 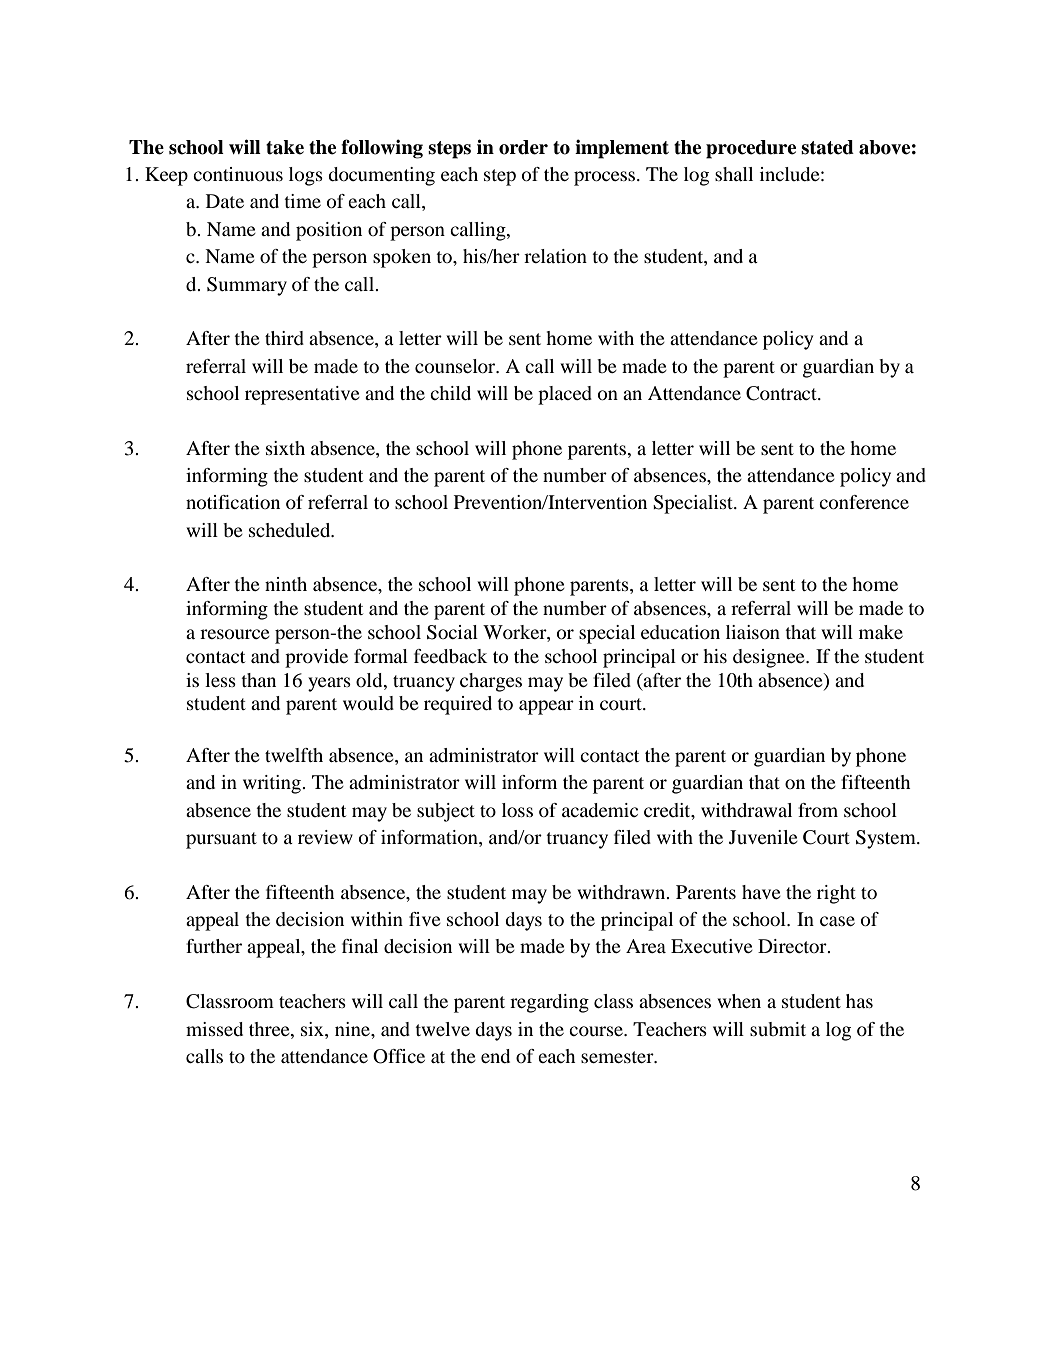 I want to click on three, so click(x=270, y=1029).
